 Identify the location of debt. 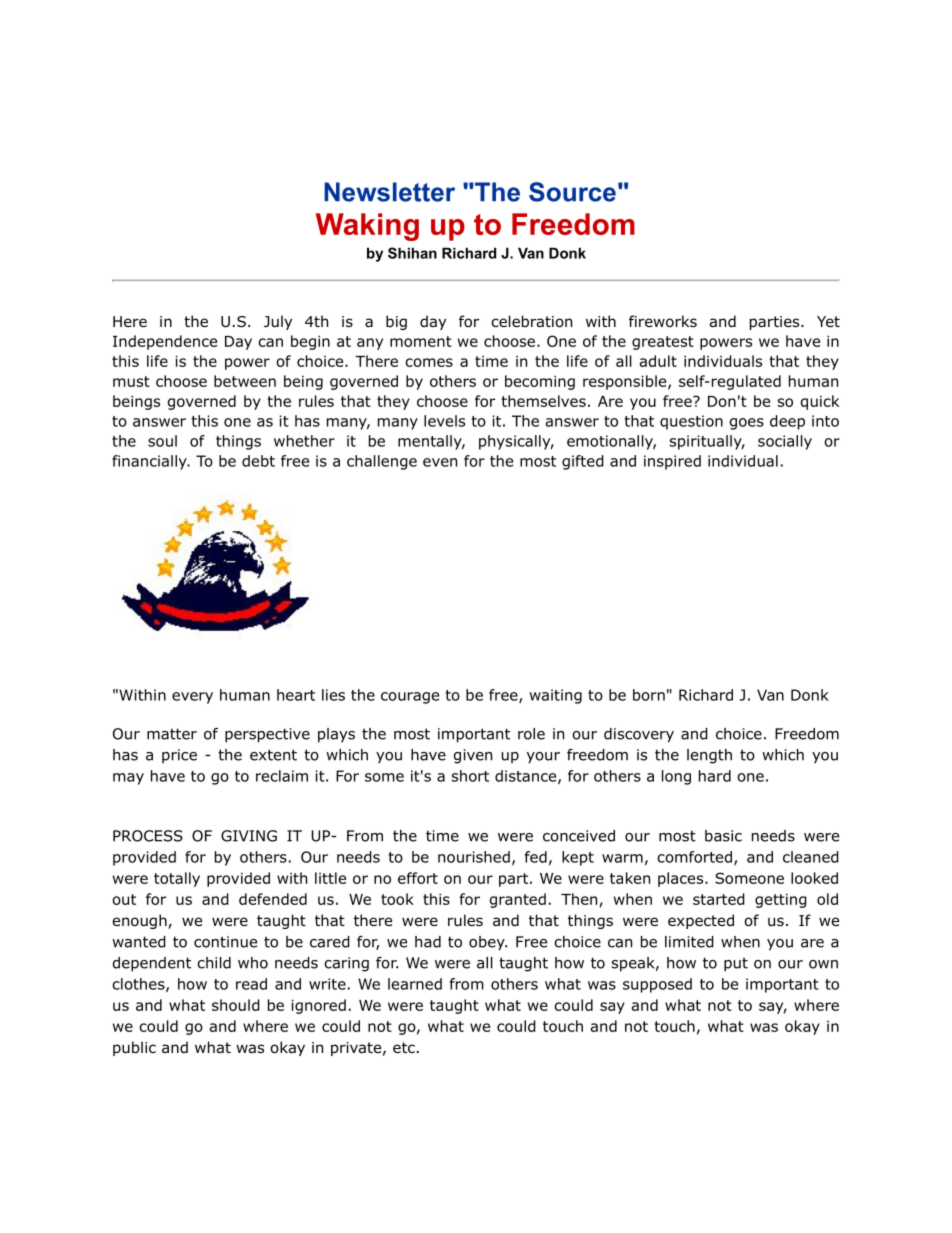
(258, 461).
